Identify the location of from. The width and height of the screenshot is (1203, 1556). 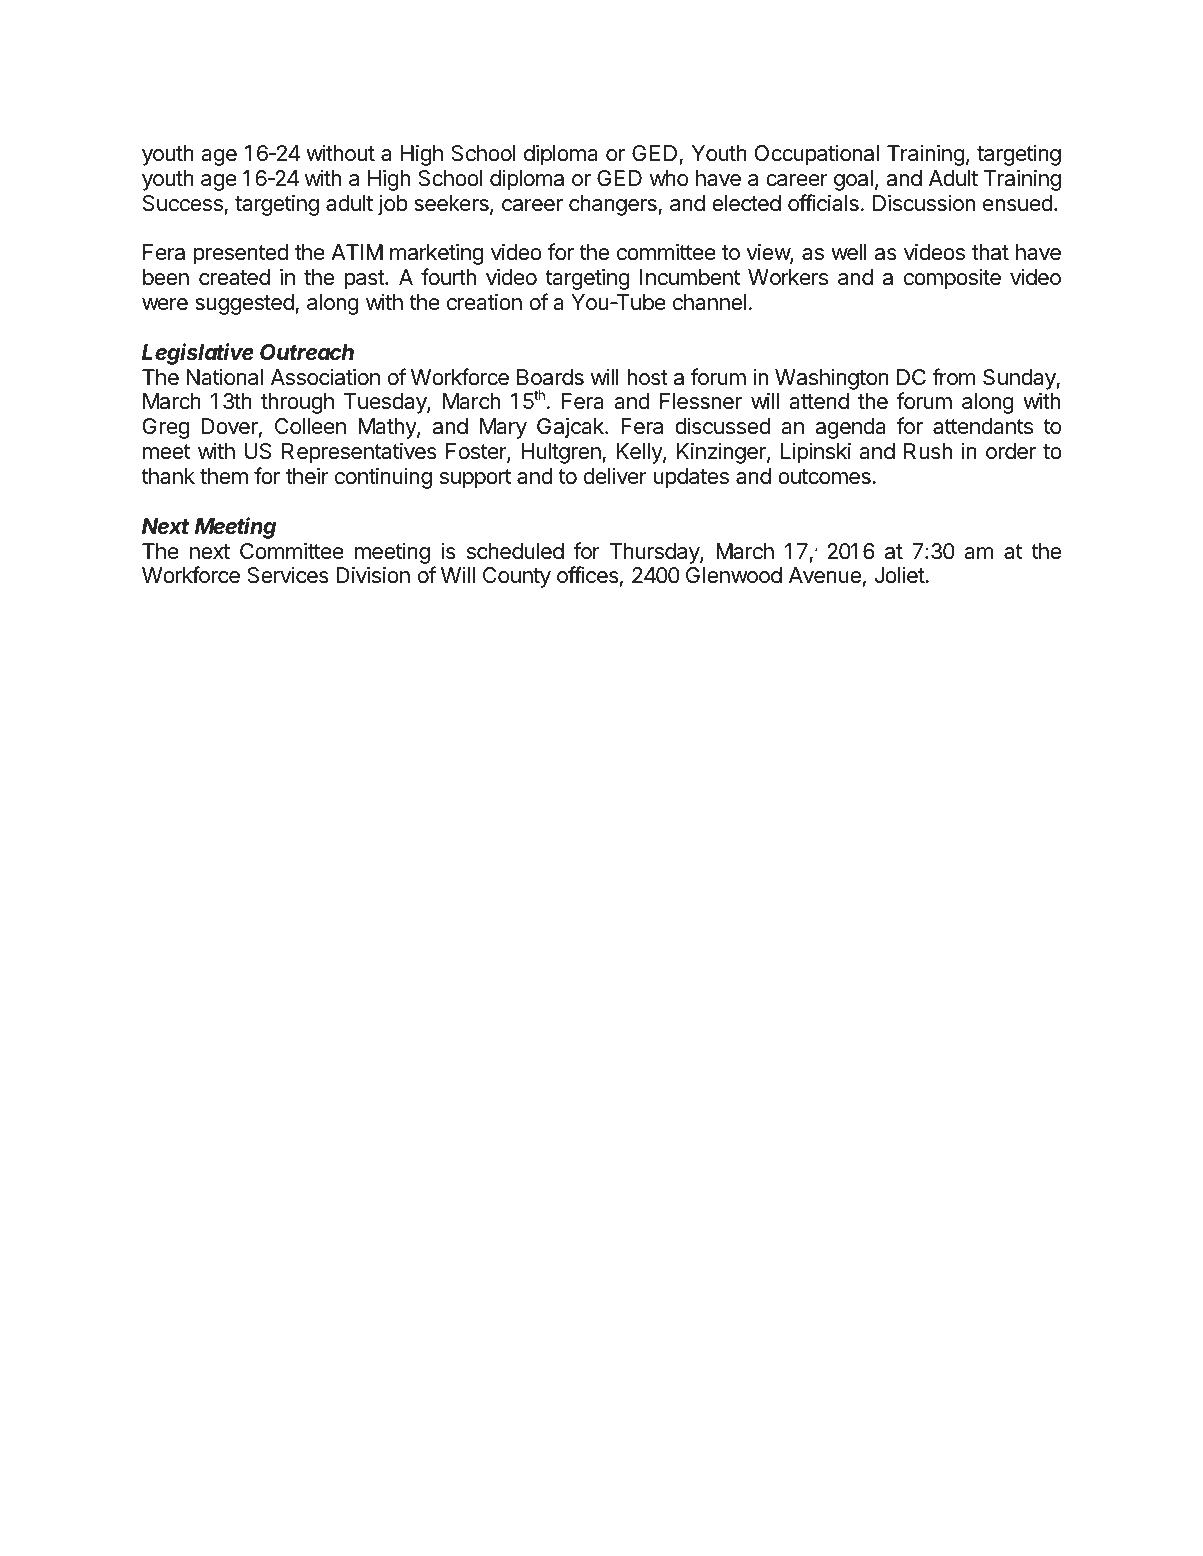
(953, 377).
